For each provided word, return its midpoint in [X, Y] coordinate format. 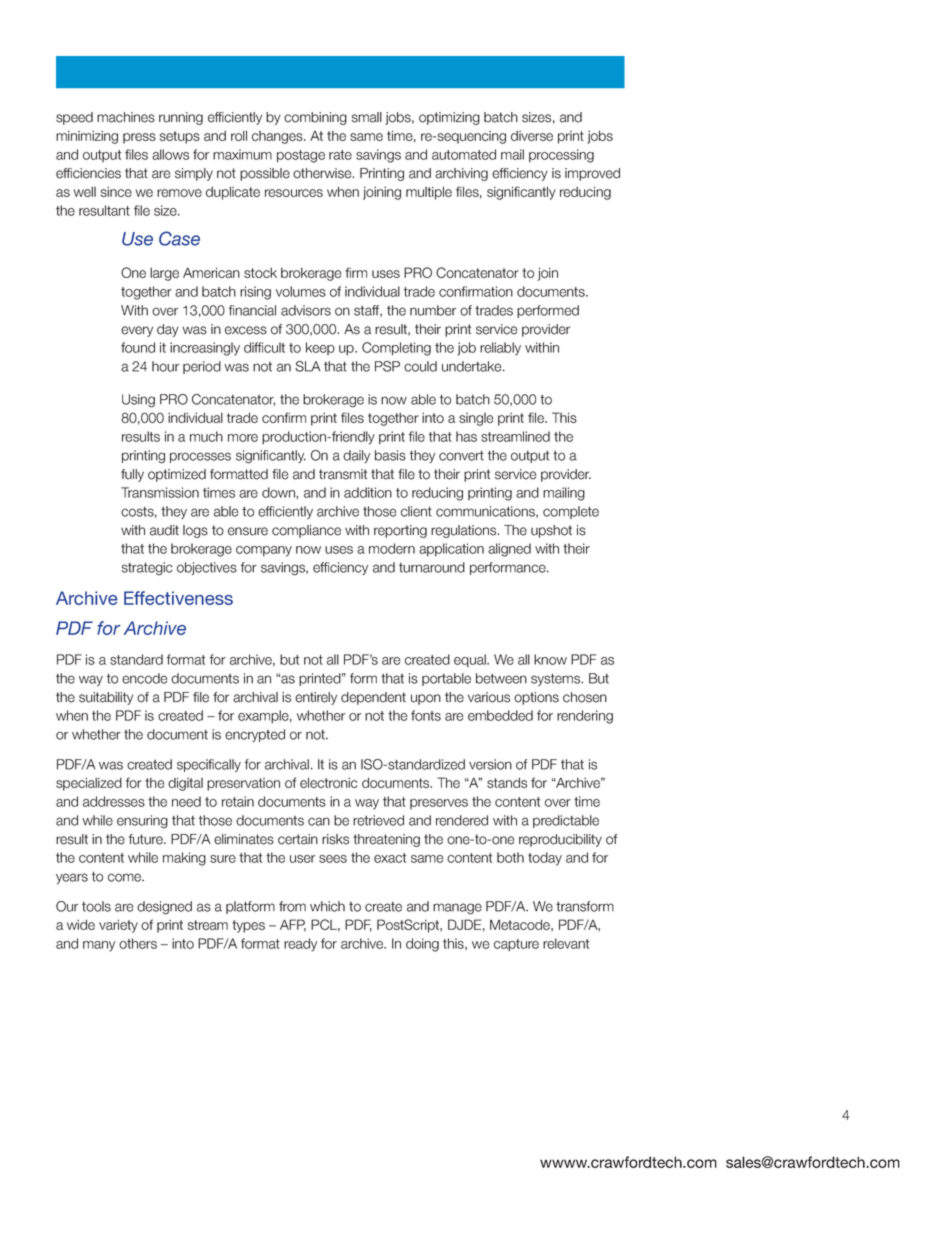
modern [392, 548]
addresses [114, 801]
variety [118, 926]
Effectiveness [178, 598]
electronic [329, 782]
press [139, 138]
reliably [500, 349]
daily [356, 456]
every [137, 331]
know [550, 659]
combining [315, 118]
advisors [306, 310]
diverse [532, 136]
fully [132, 475]
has [466, 436]
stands [507, 782]
